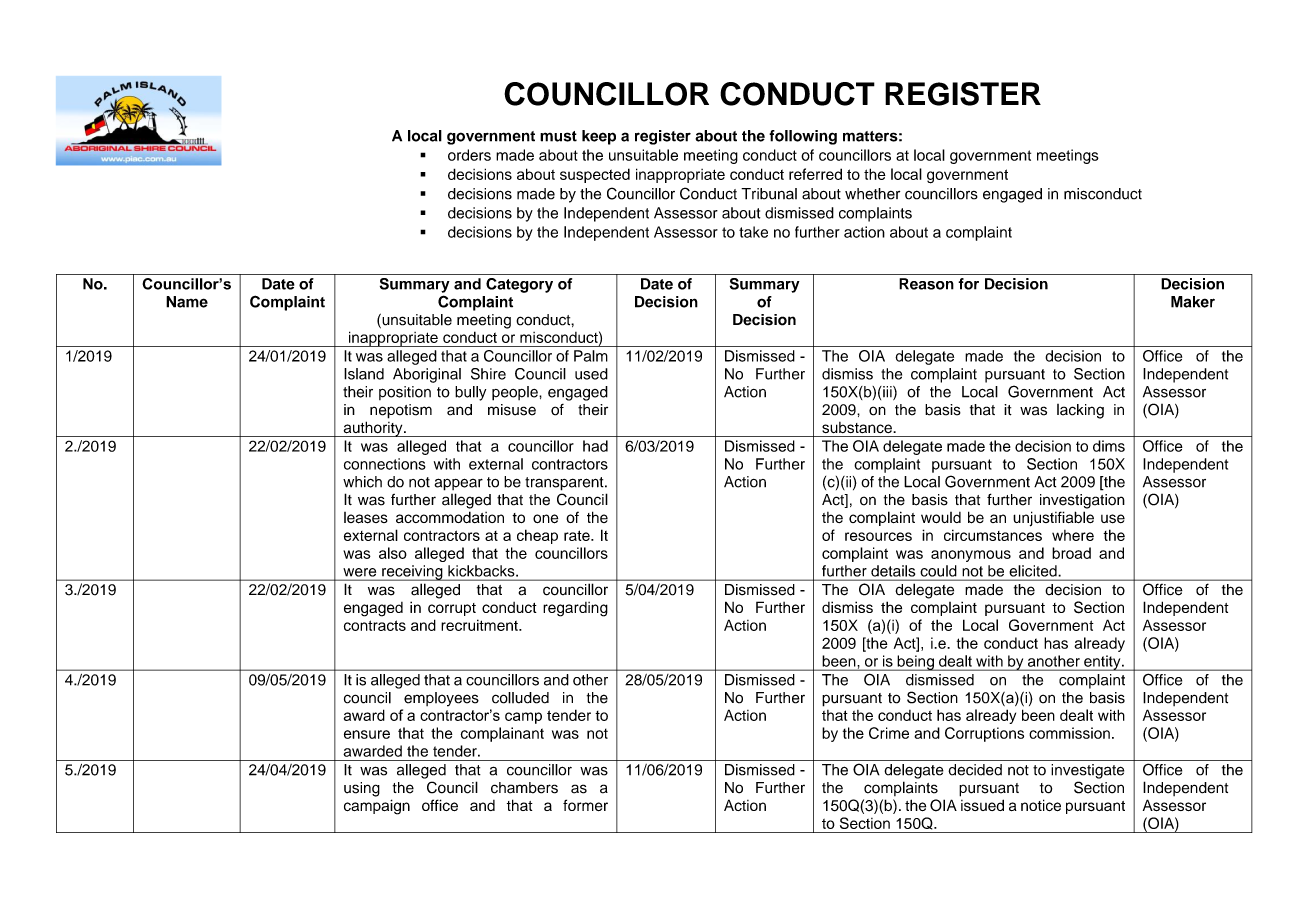 This page has width=1308, height=924. I want to click on using, so click(362, 789).
